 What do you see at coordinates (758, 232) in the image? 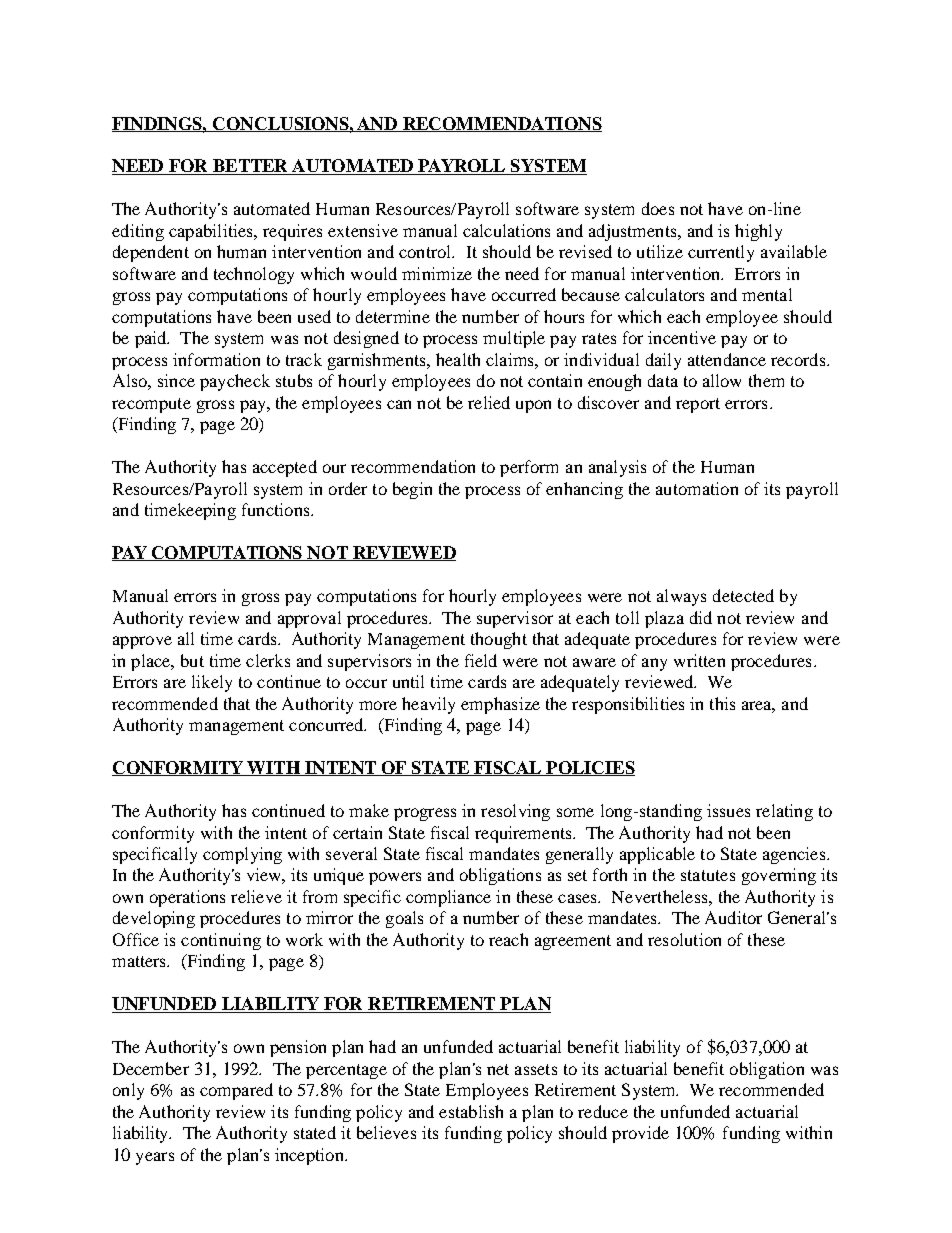
I see `highly` at bounding box center [758, 232].
